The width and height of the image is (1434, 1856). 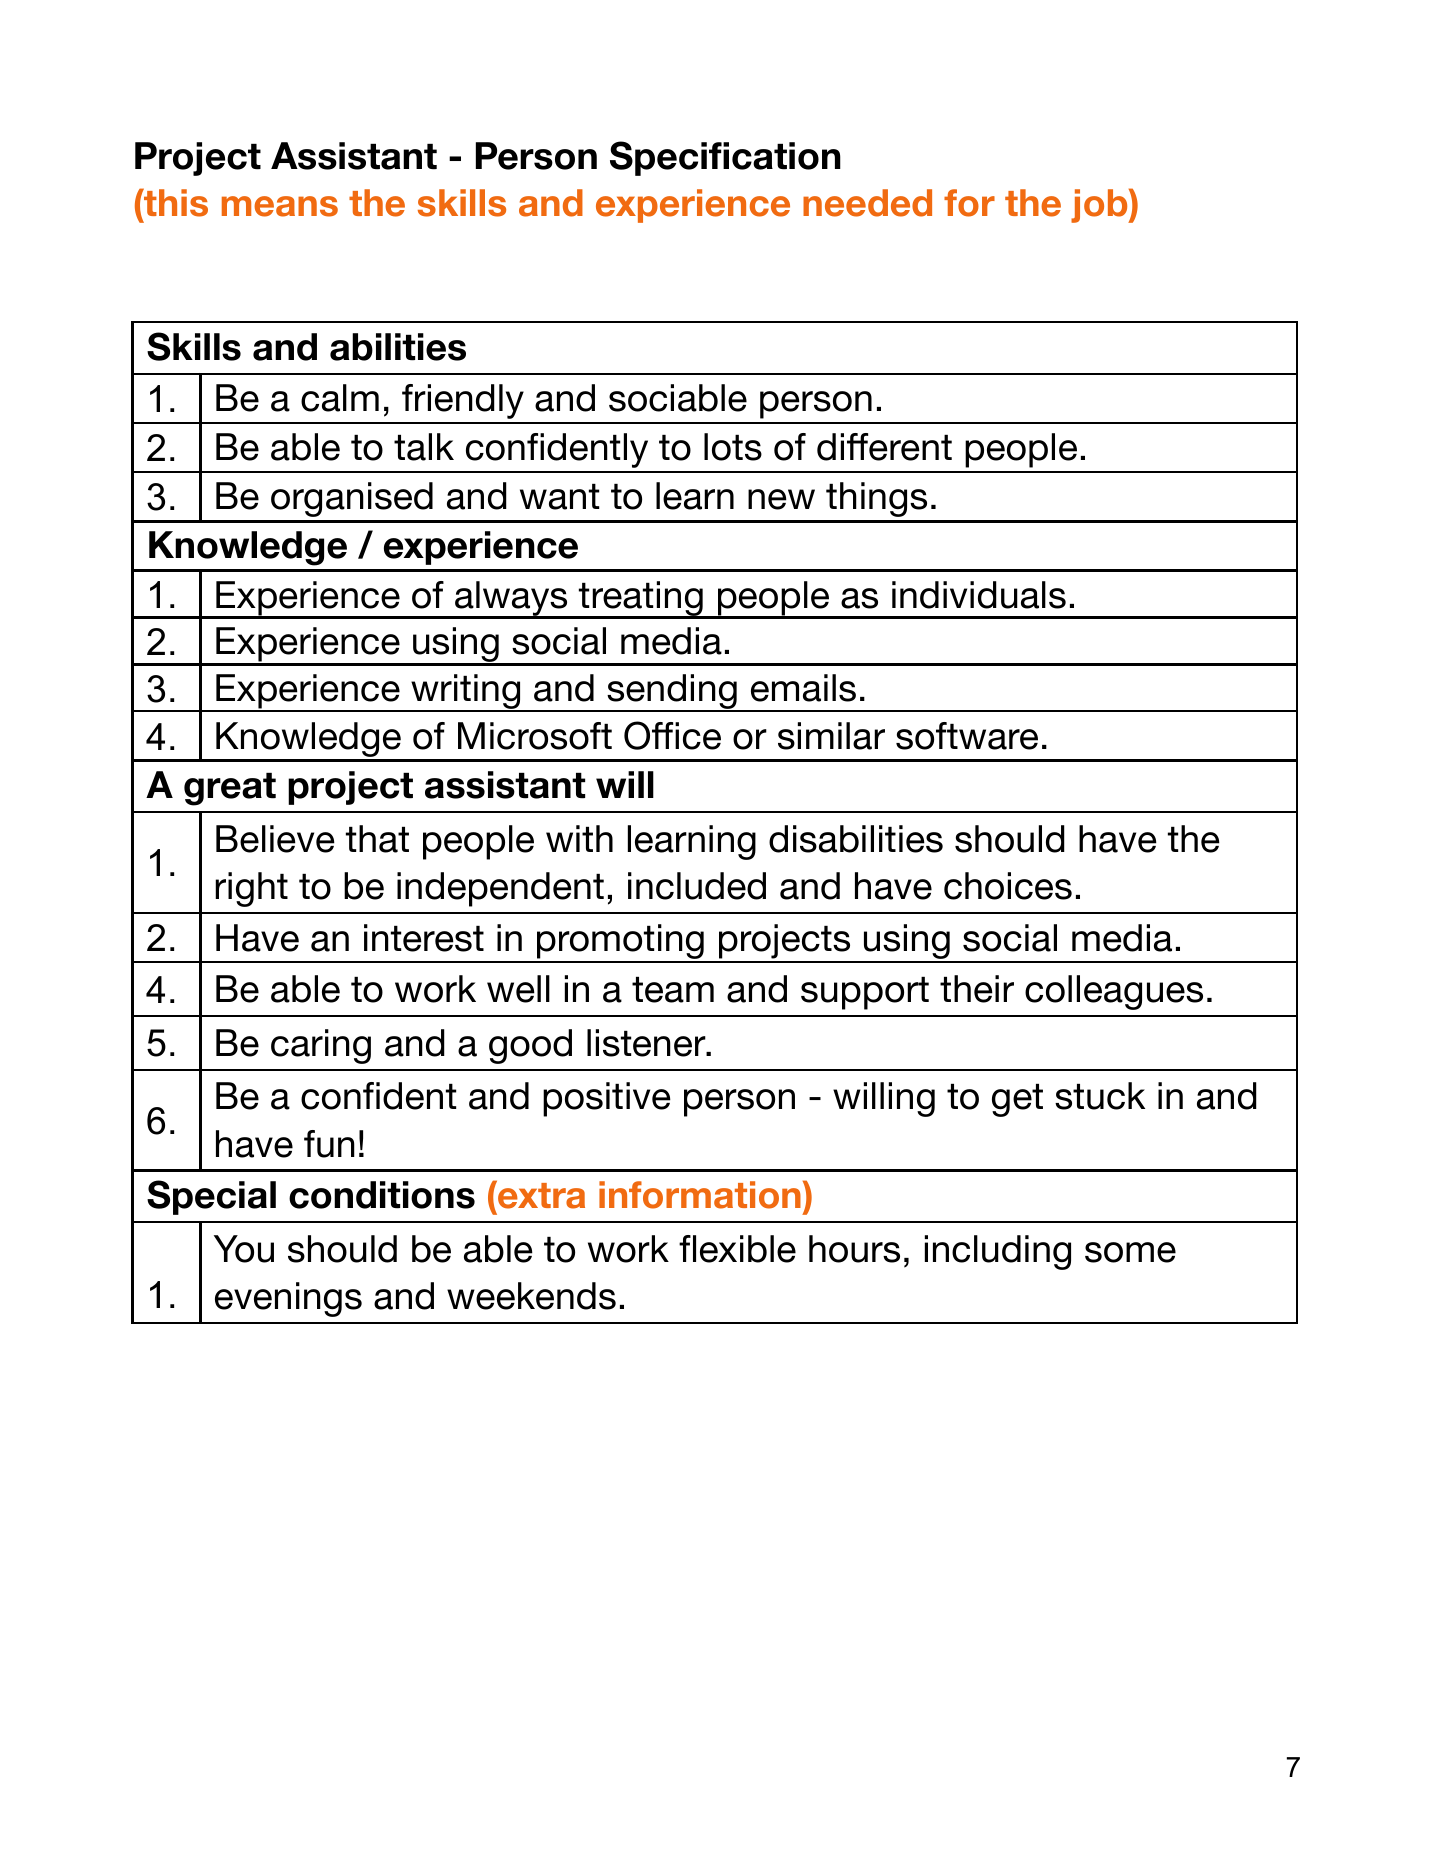 What do you see at coordinates (280, 206) in the image?
I see `means` at bounding box center [280, 206].
